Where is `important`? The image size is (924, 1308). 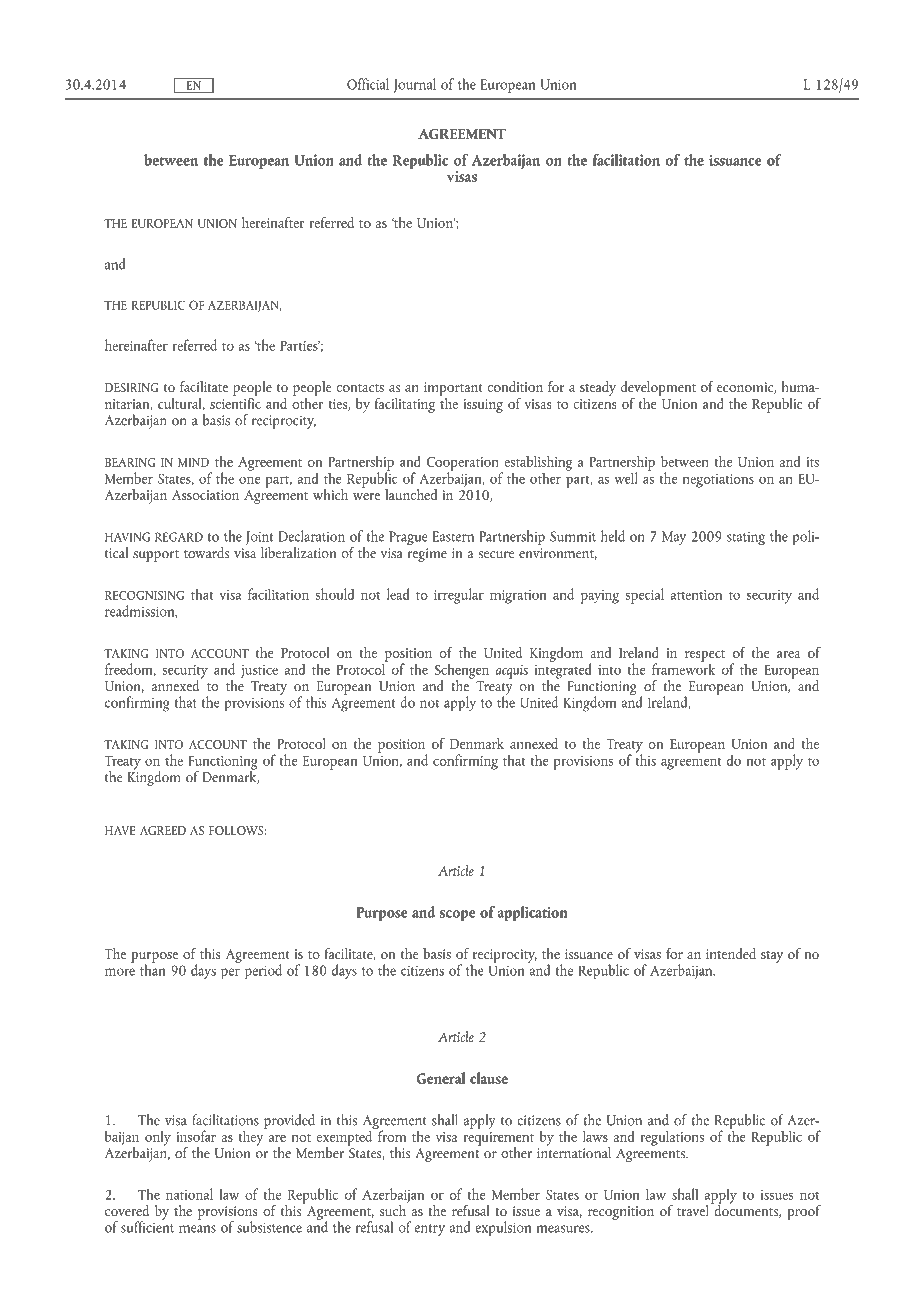
important is located at coordinates (453, 389).
